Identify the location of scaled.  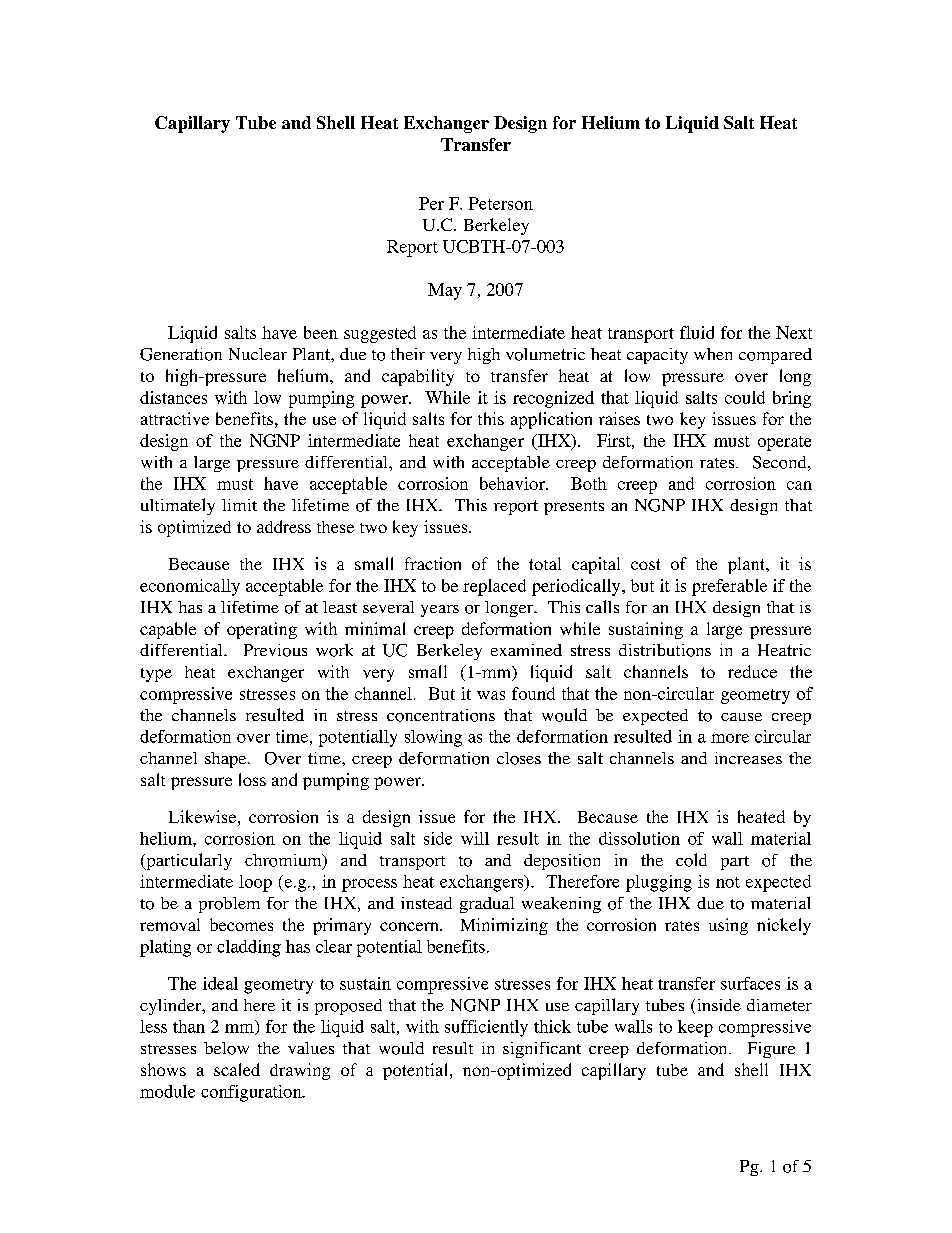
(237, 1069).
